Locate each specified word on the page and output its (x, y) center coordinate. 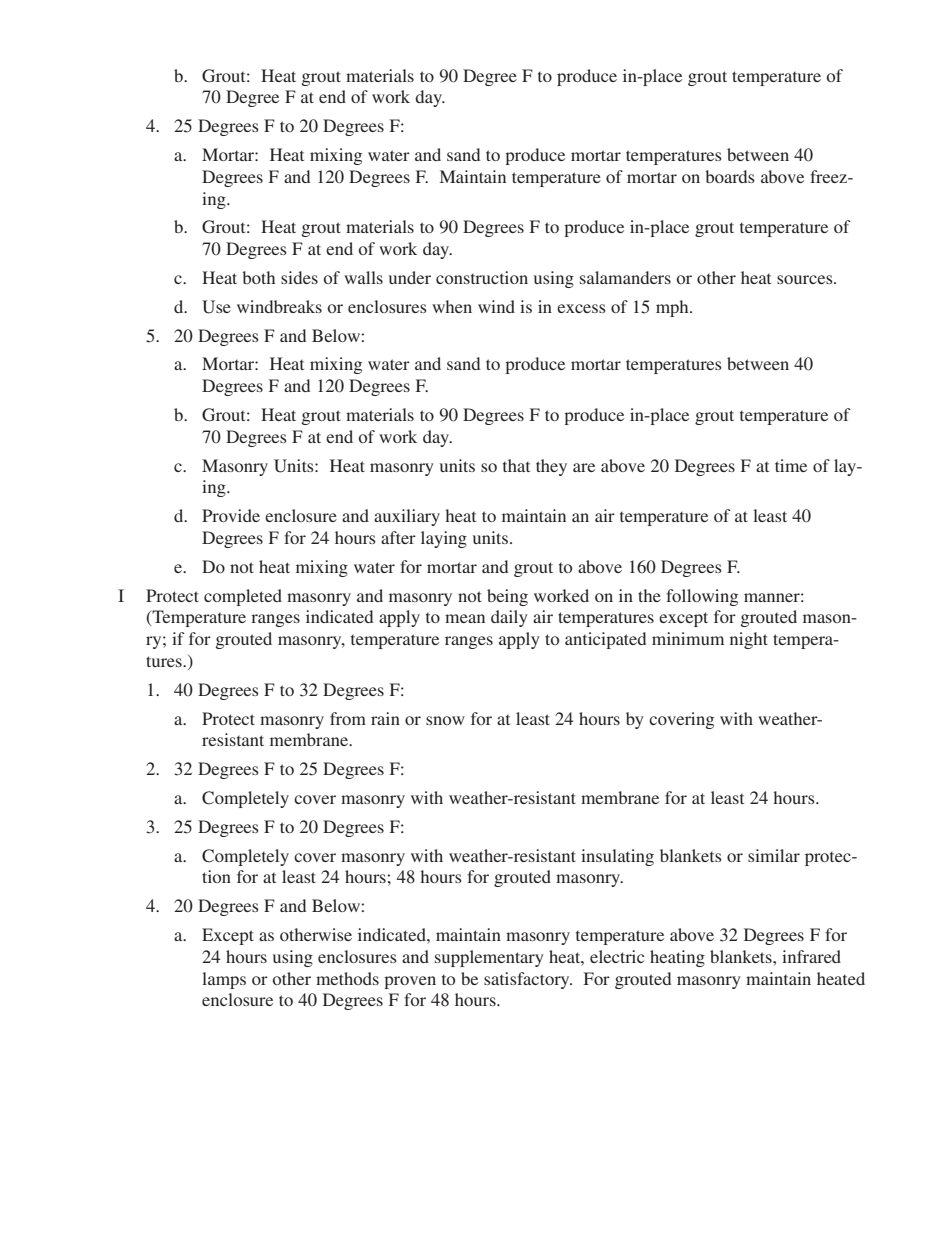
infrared (811, 956)
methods (347, 978)
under (410, 277)
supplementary (489, 958)
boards (730, 176)
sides (299, 277)
